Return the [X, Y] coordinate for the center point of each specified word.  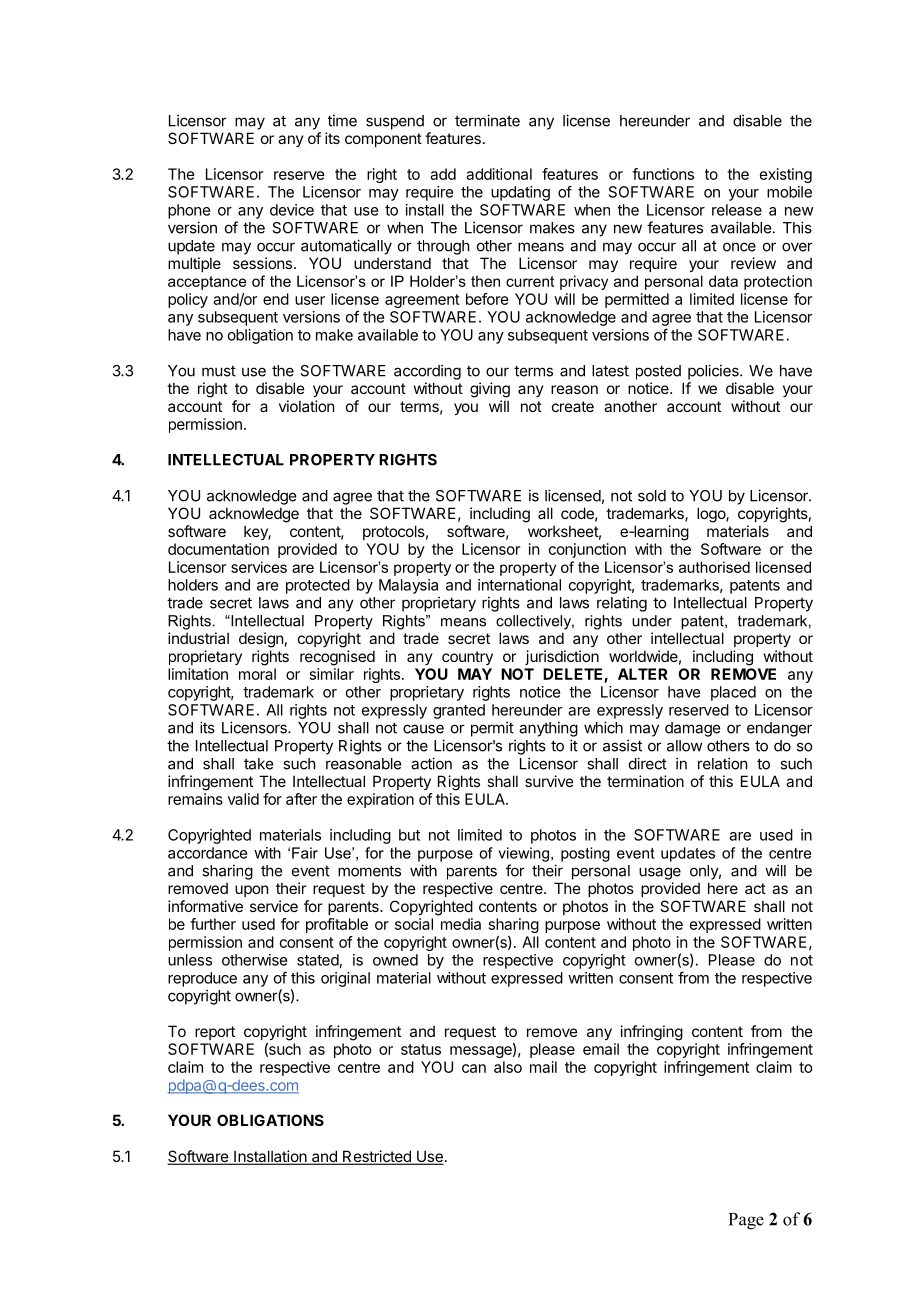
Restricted [377, 1157]
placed [733, 693]
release [737, 210]
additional [499, 174]
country [467, 658]
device [292, 210]
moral [257, 674]
